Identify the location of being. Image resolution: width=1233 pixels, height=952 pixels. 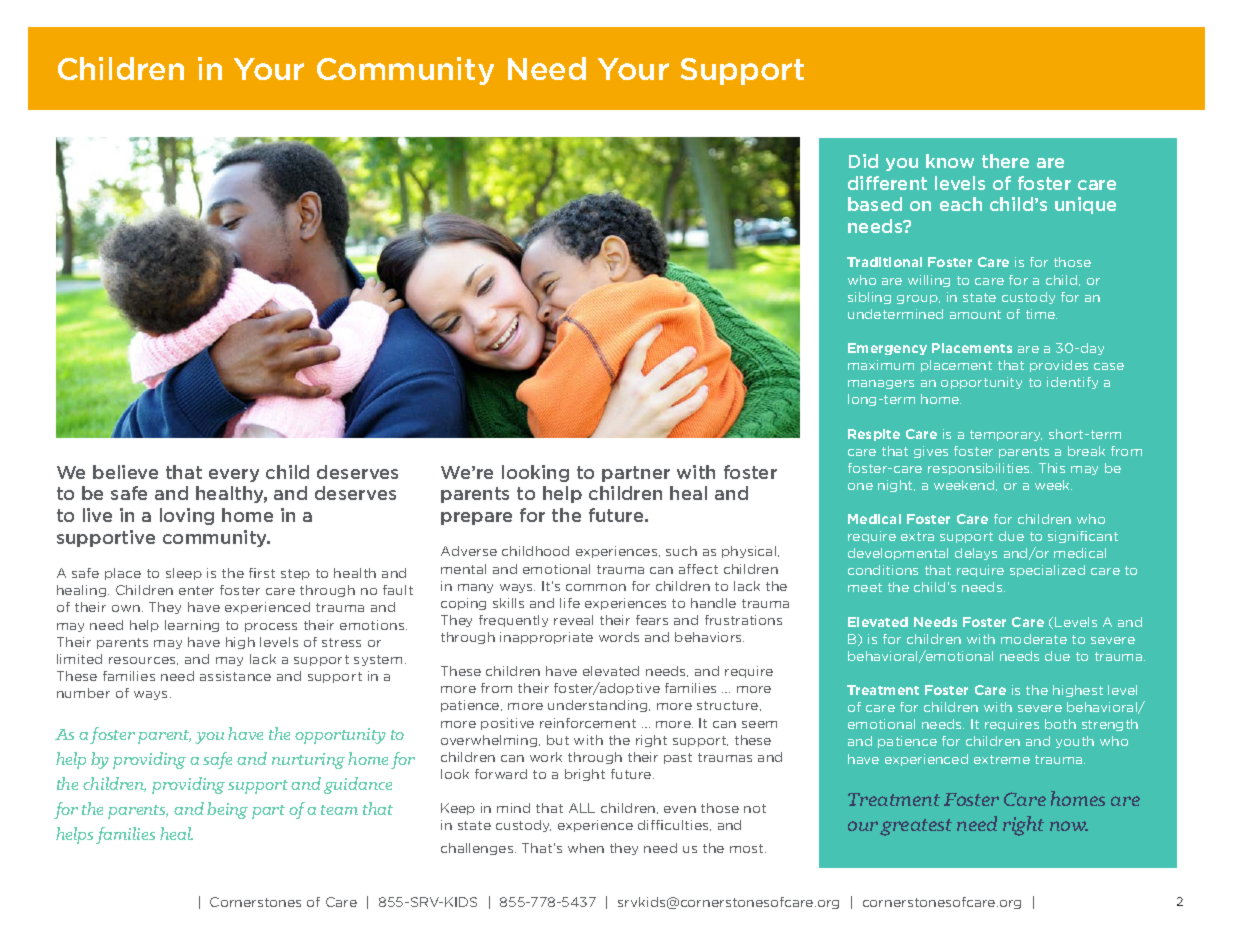
(227, 810).
